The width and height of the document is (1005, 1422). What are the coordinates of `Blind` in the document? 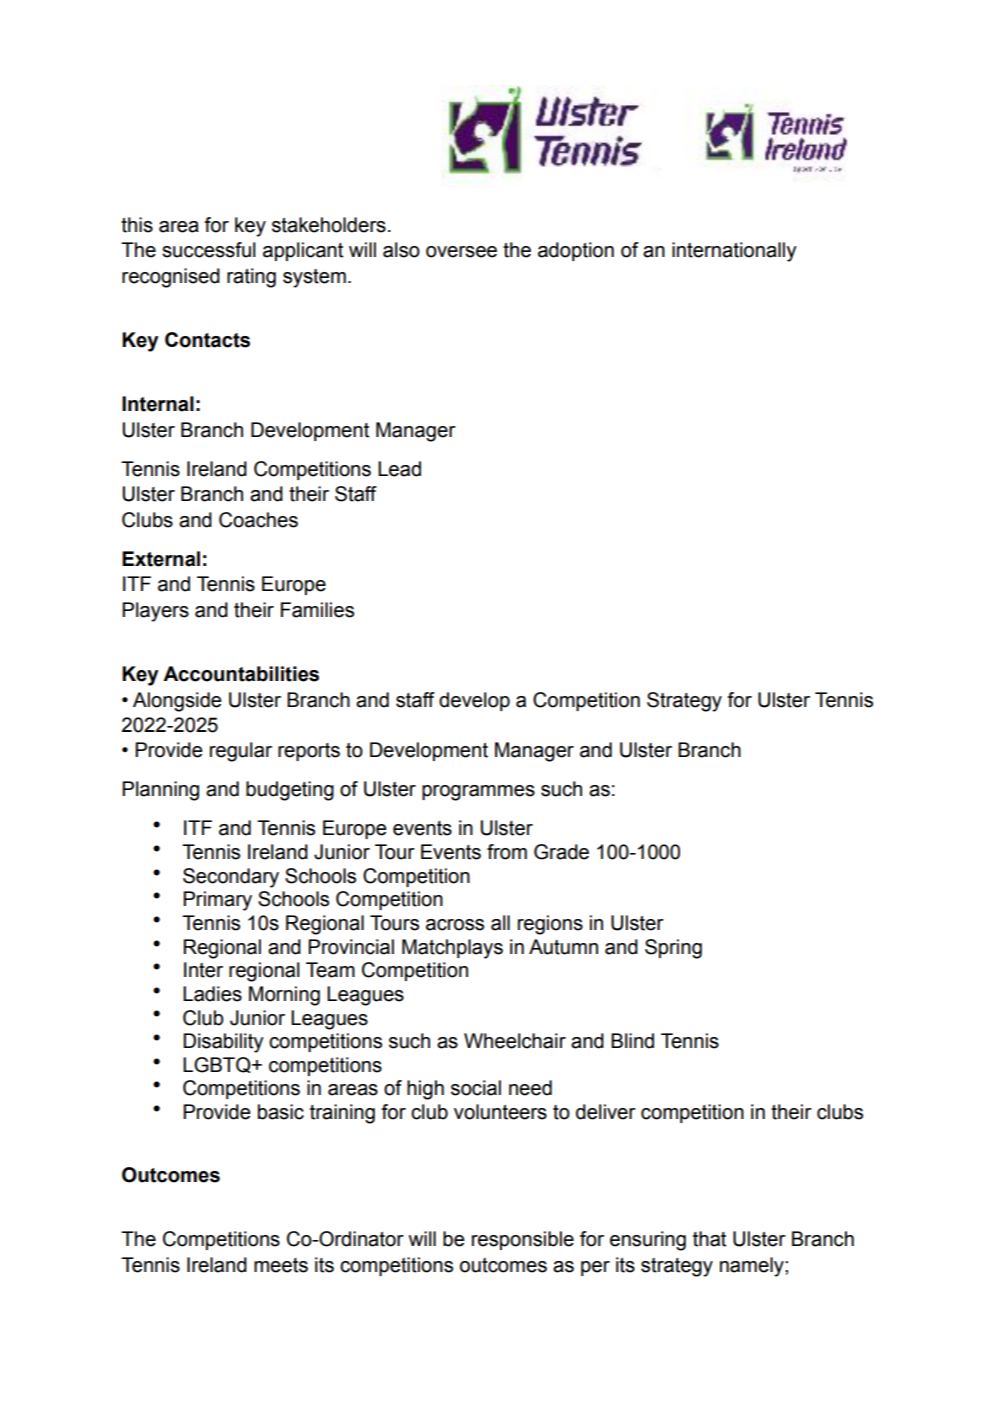 It's located at (632, 1041).
